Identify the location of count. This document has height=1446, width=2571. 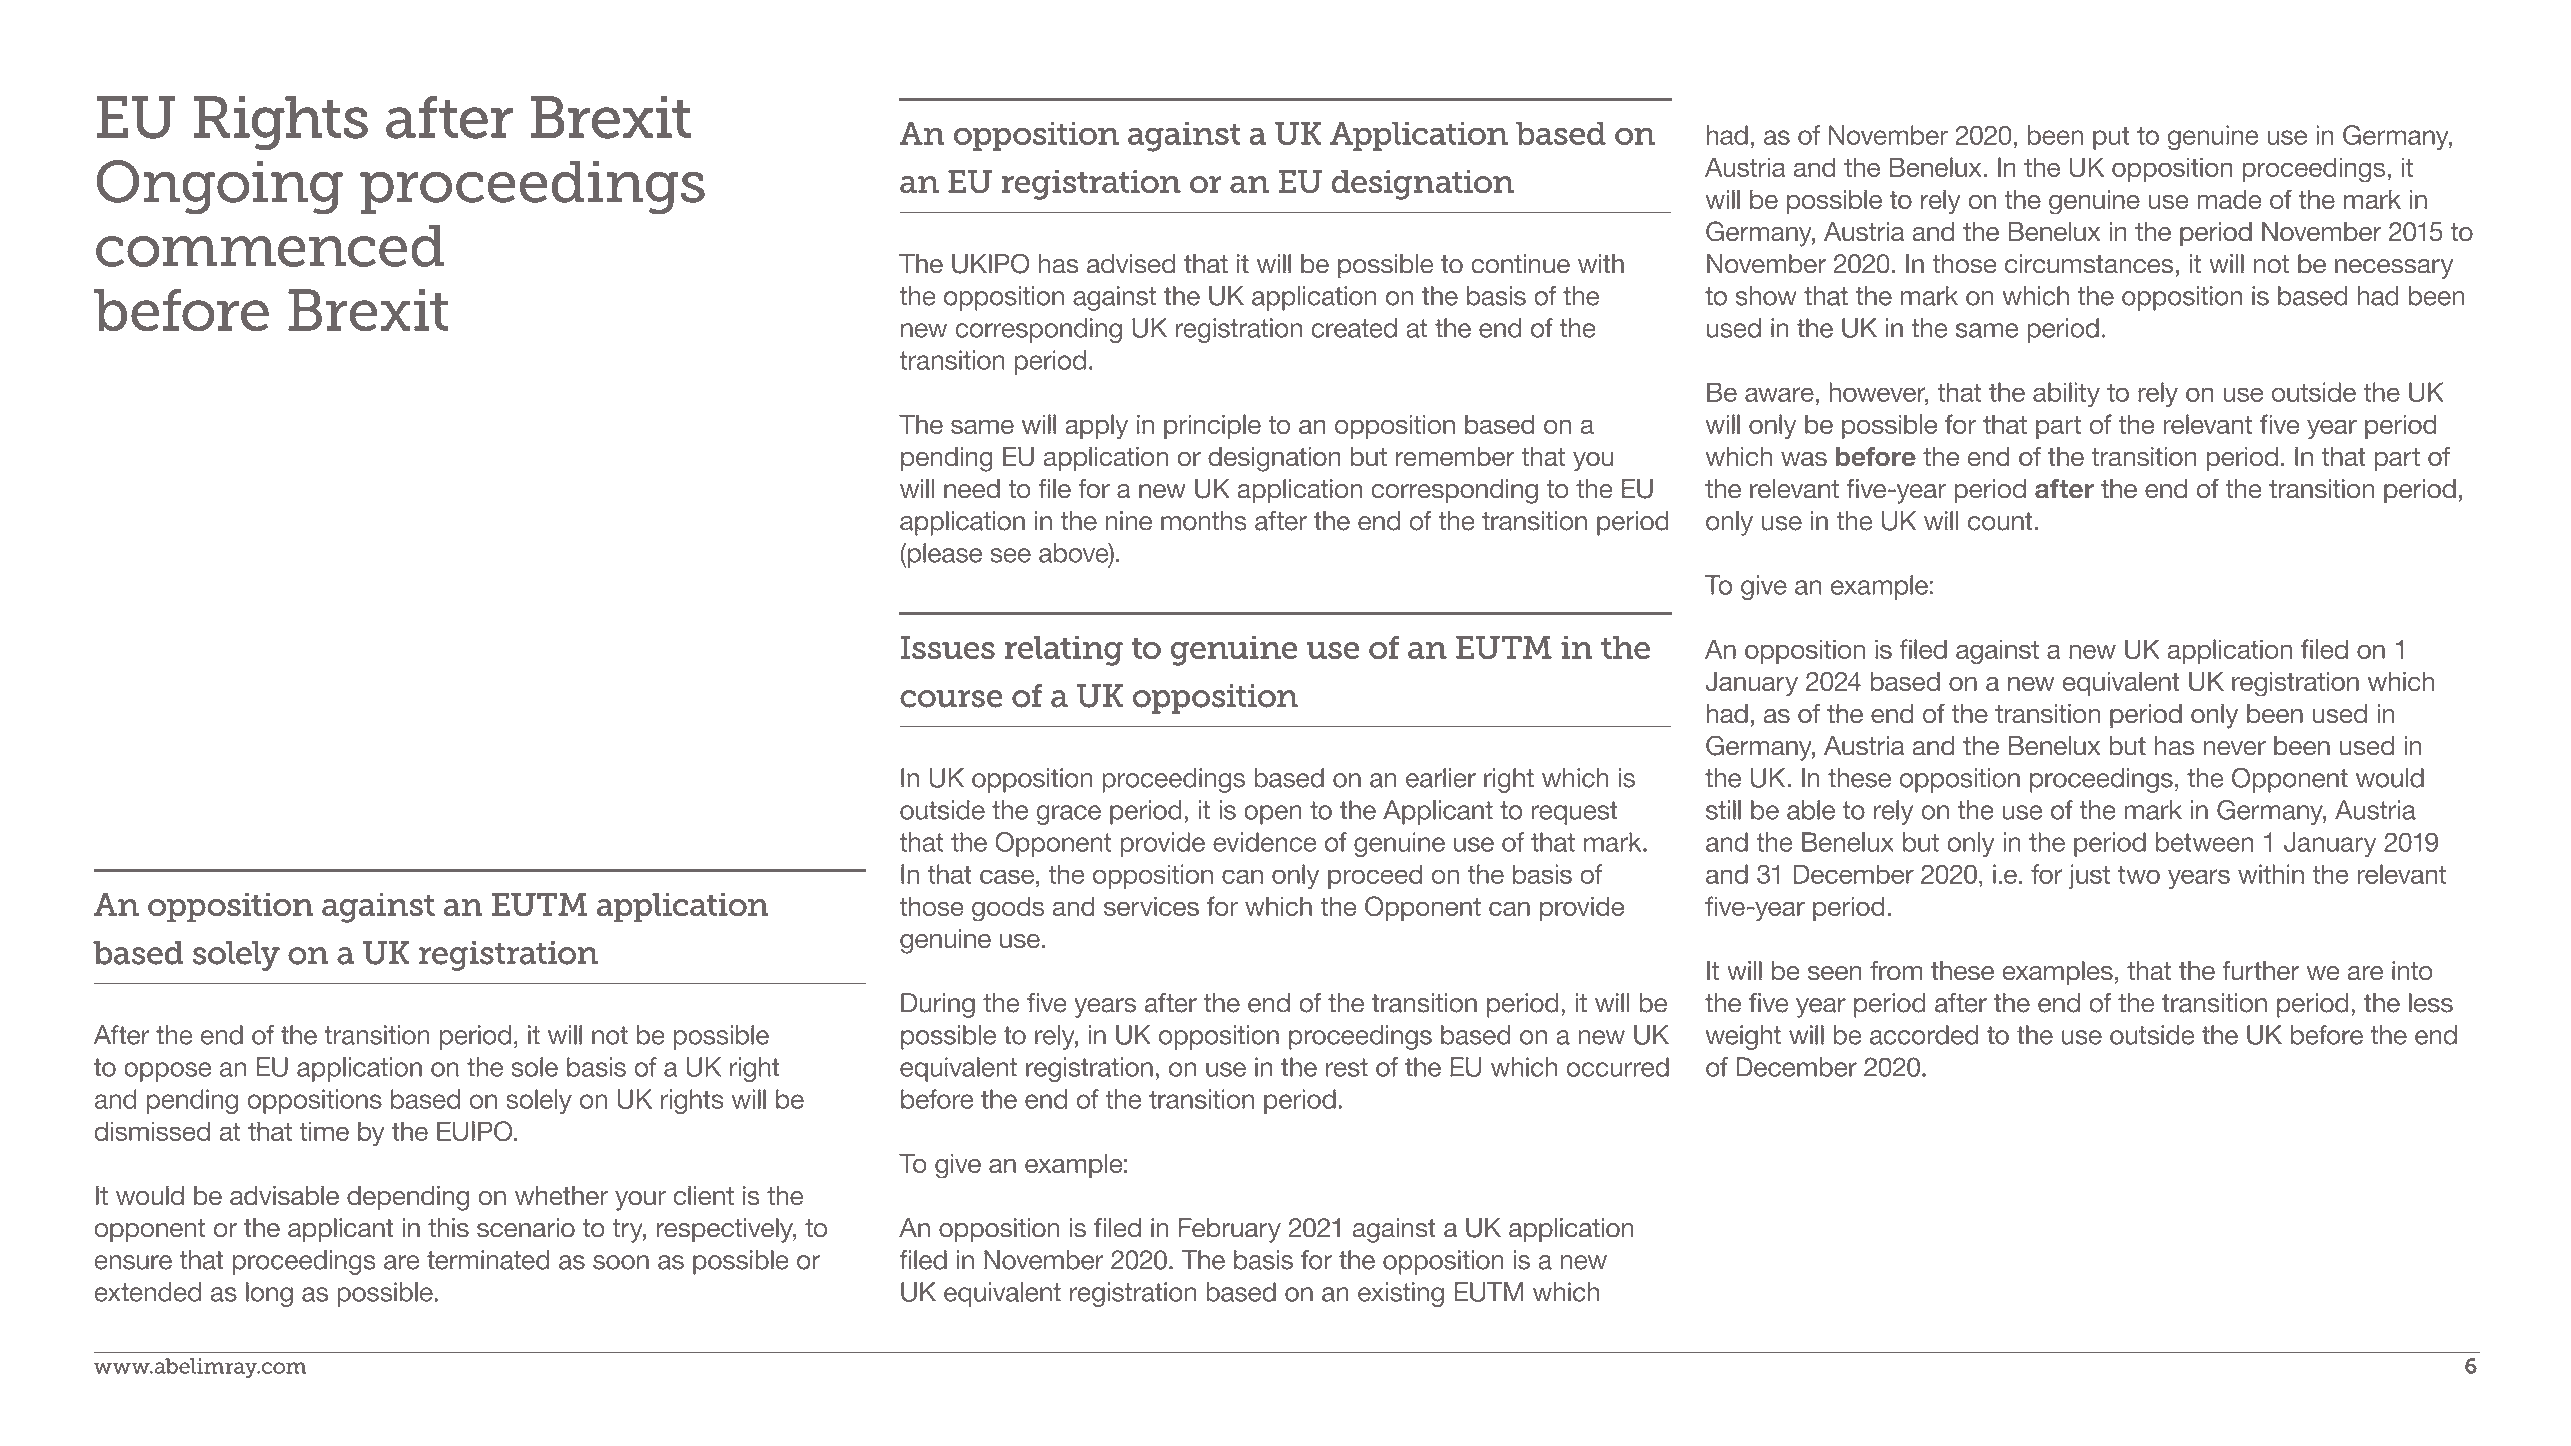
(2000, 521).
